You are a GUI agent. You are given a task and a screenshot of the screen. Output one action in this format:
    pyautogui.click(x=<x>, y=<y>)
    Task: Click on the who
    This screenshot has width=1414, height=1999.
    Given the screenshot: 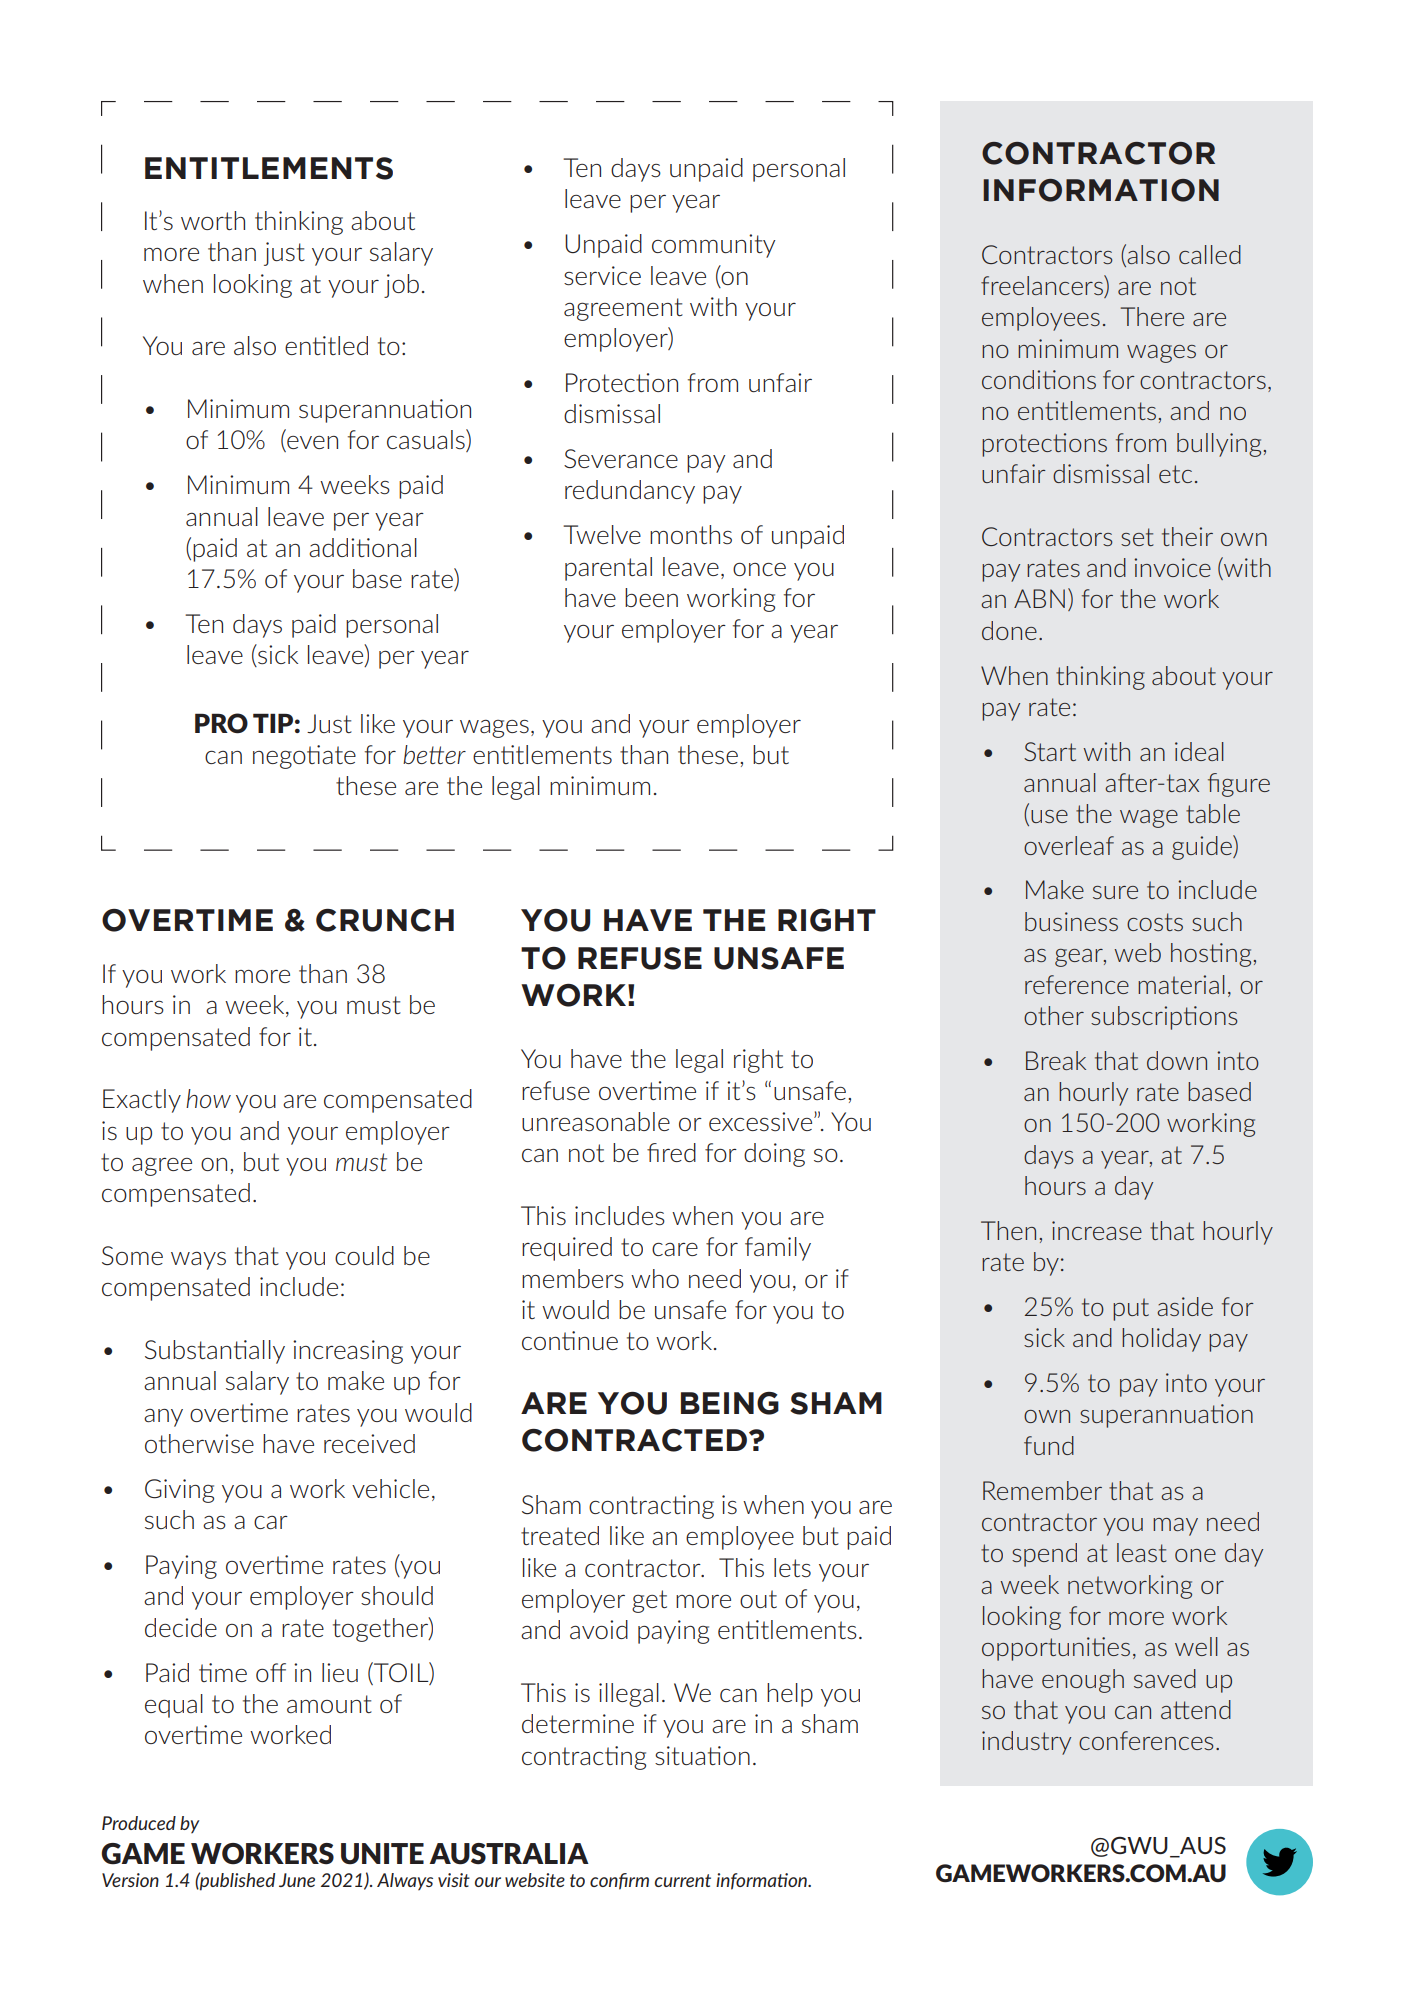 What is the action you would take?
    pyautogui.click(x=655, y=1278)
